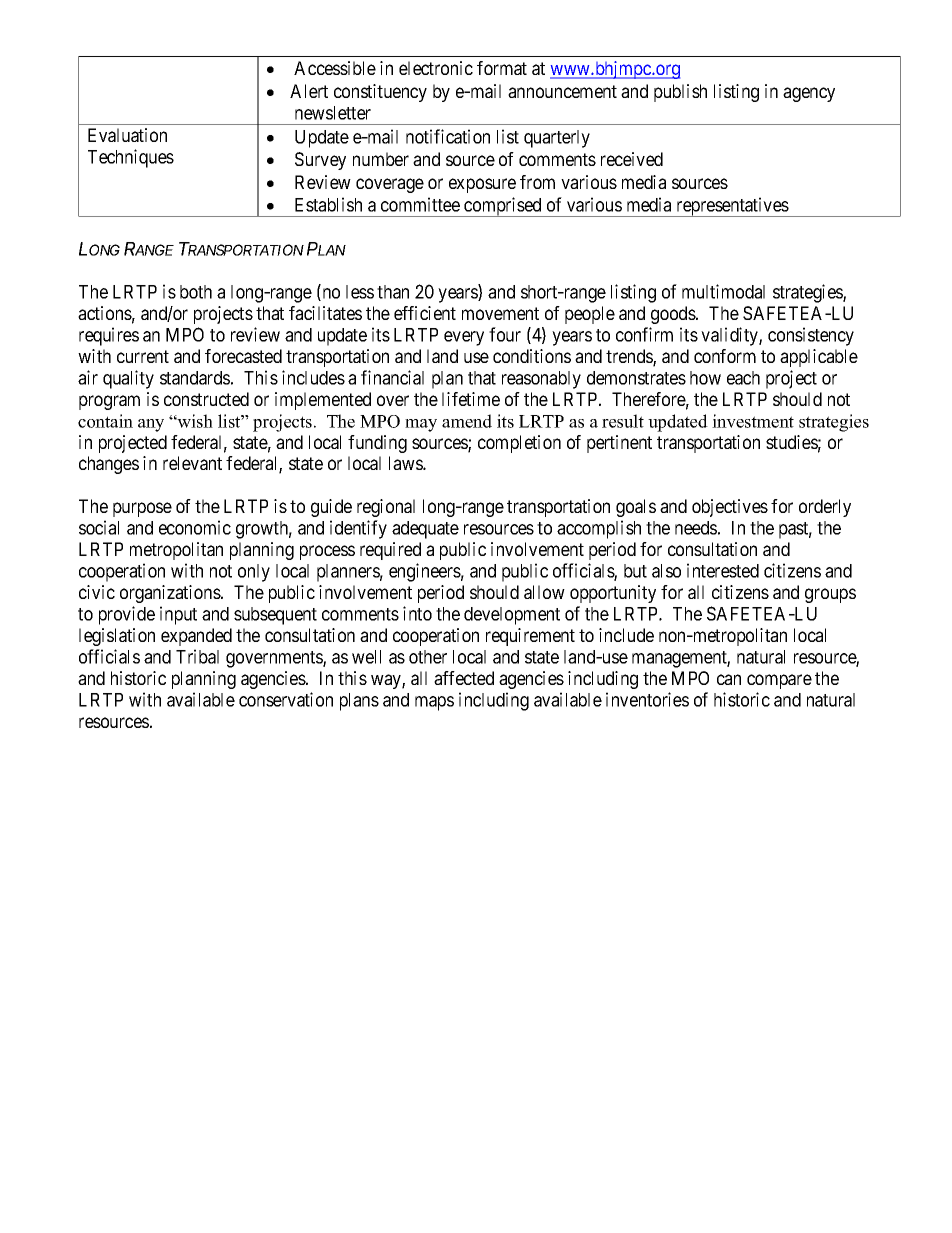 This page has width=952, height=1233. I want to click on publish, so click(680, 93).
